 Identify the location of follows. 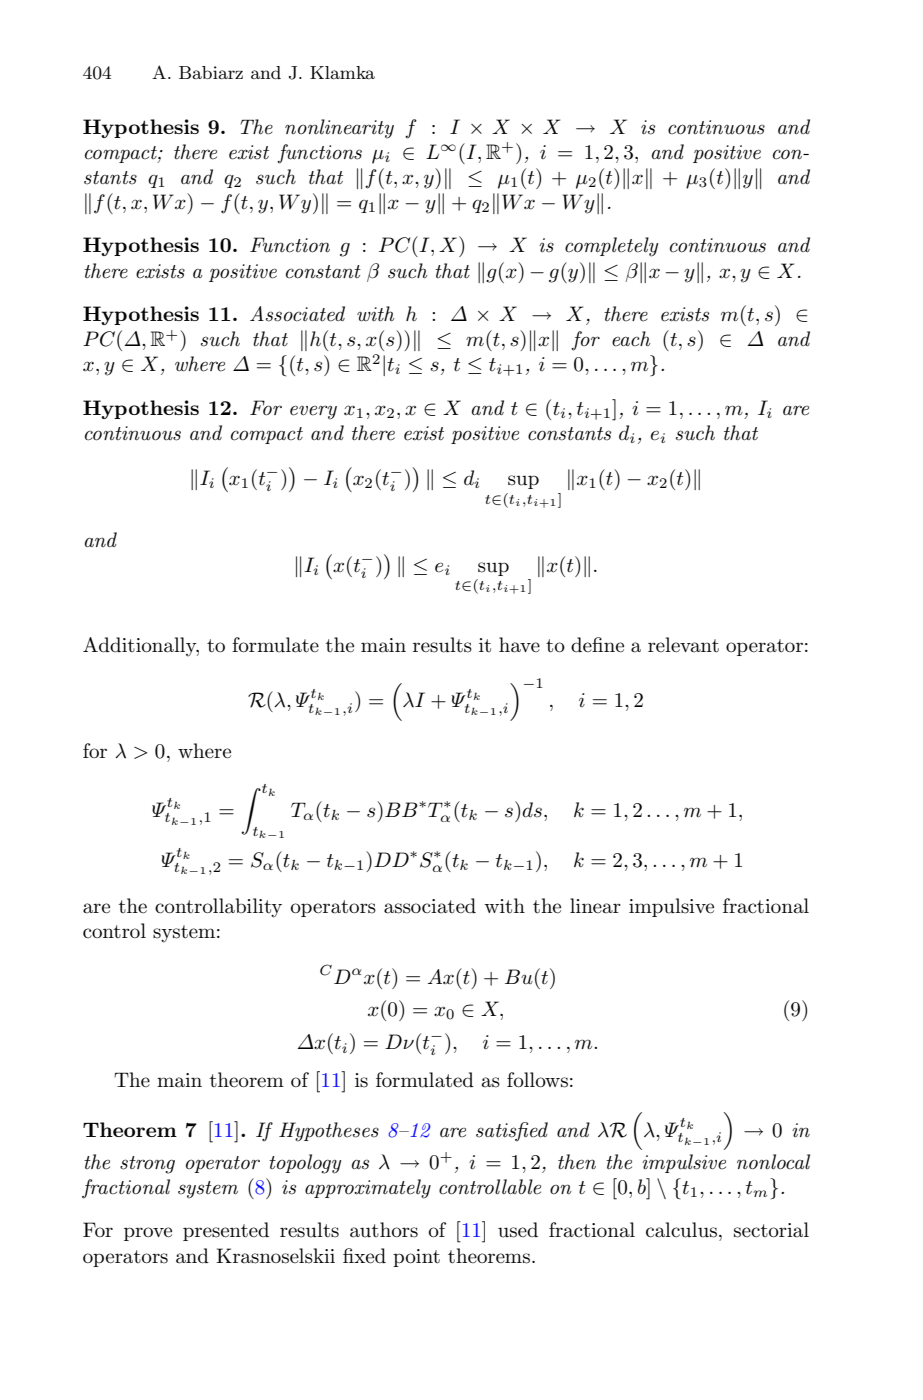
(537, 1080).
